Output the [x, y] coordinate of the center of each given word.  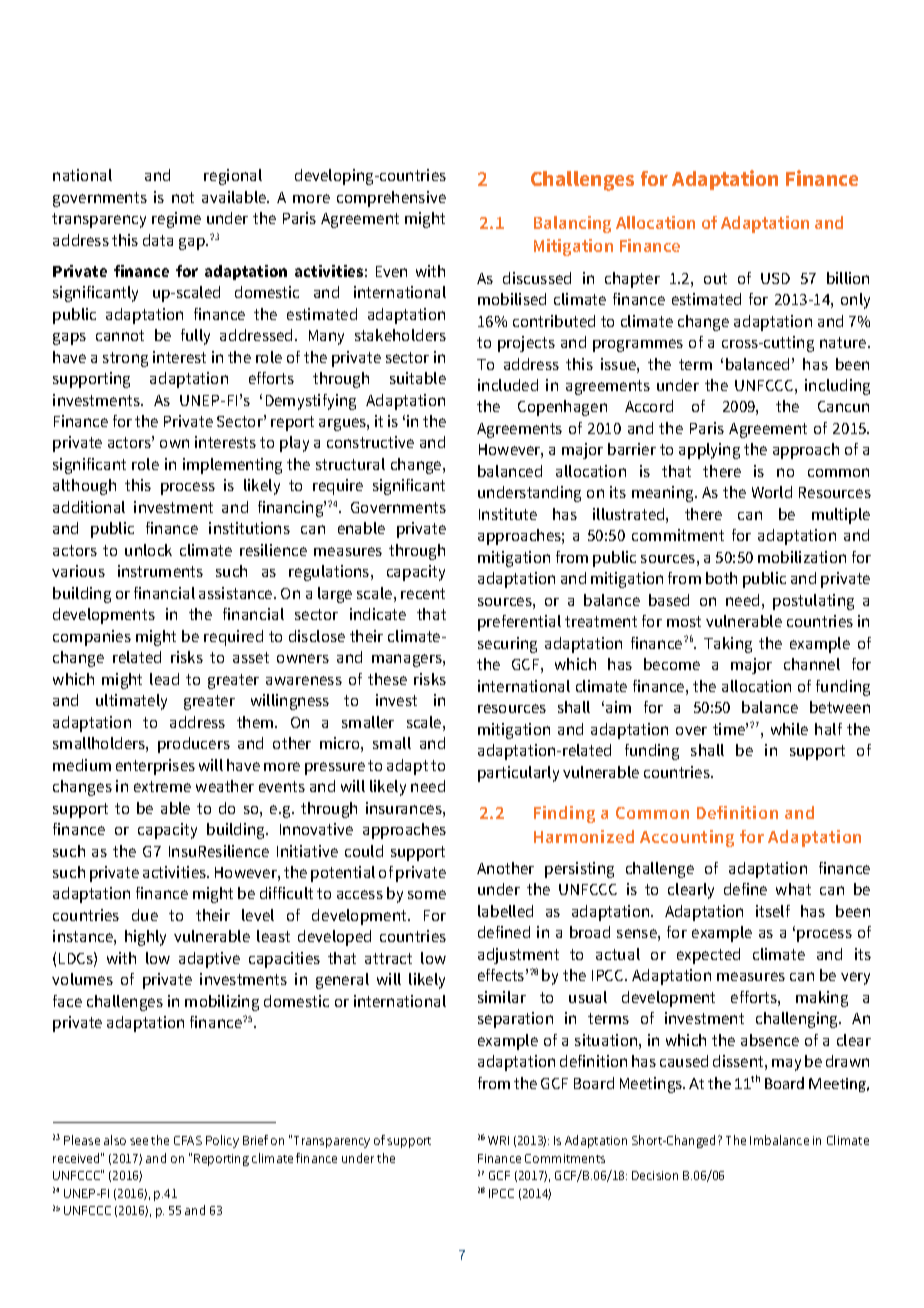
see [139, 1141]
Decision [655, 1175]
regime [176, 220]
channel [812, 664]
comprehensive [391, 199]
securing [507, 645]
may [786, 1065]
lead [164, 679]
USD [775, 278]
